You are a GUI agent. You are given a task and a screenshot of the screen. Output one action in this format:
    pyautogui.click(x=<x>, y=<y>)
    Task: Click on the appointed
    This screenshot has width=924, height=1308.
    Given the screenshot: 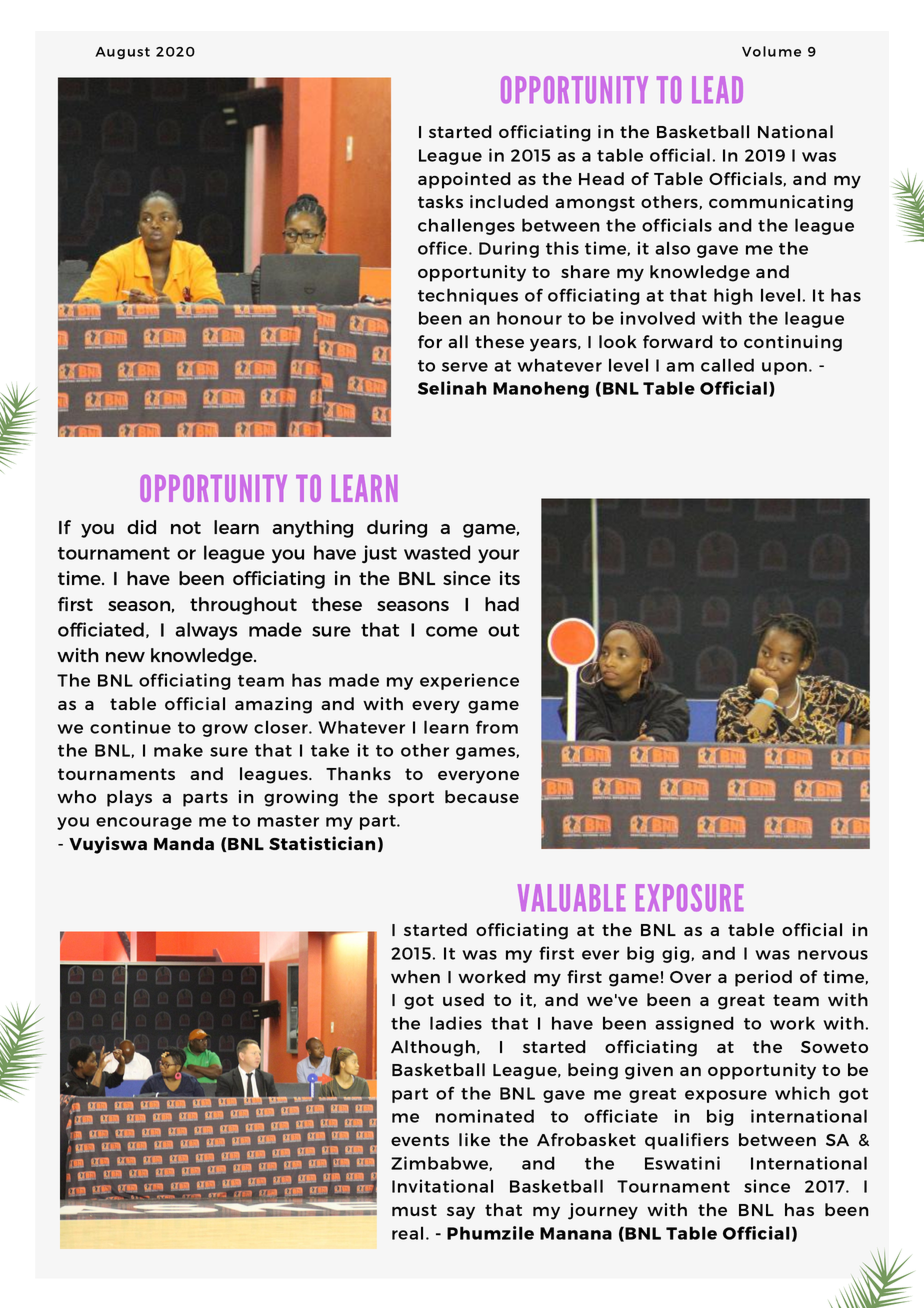 What is the action you would take?
    pyautogui.click(x=464, y=180)
